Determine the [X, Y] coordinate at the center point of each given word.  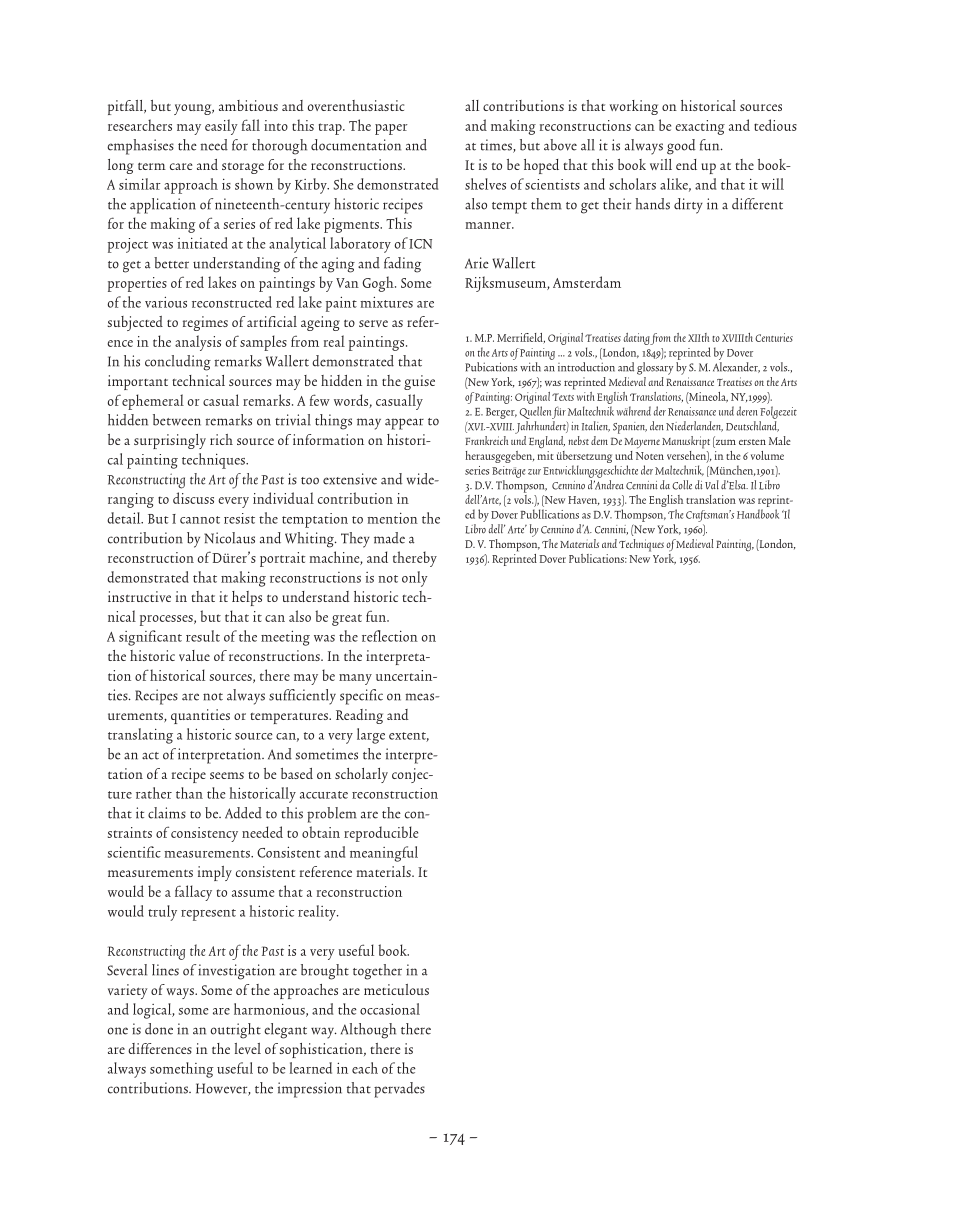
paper [391, 129]
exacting [700, 127]
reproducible [381, 834]
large [371, 736]
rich [221, 439]
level [248, 1048]
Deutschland [752, 426]
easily [221, 127]
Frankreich [487, 440]
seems [227, 775]
